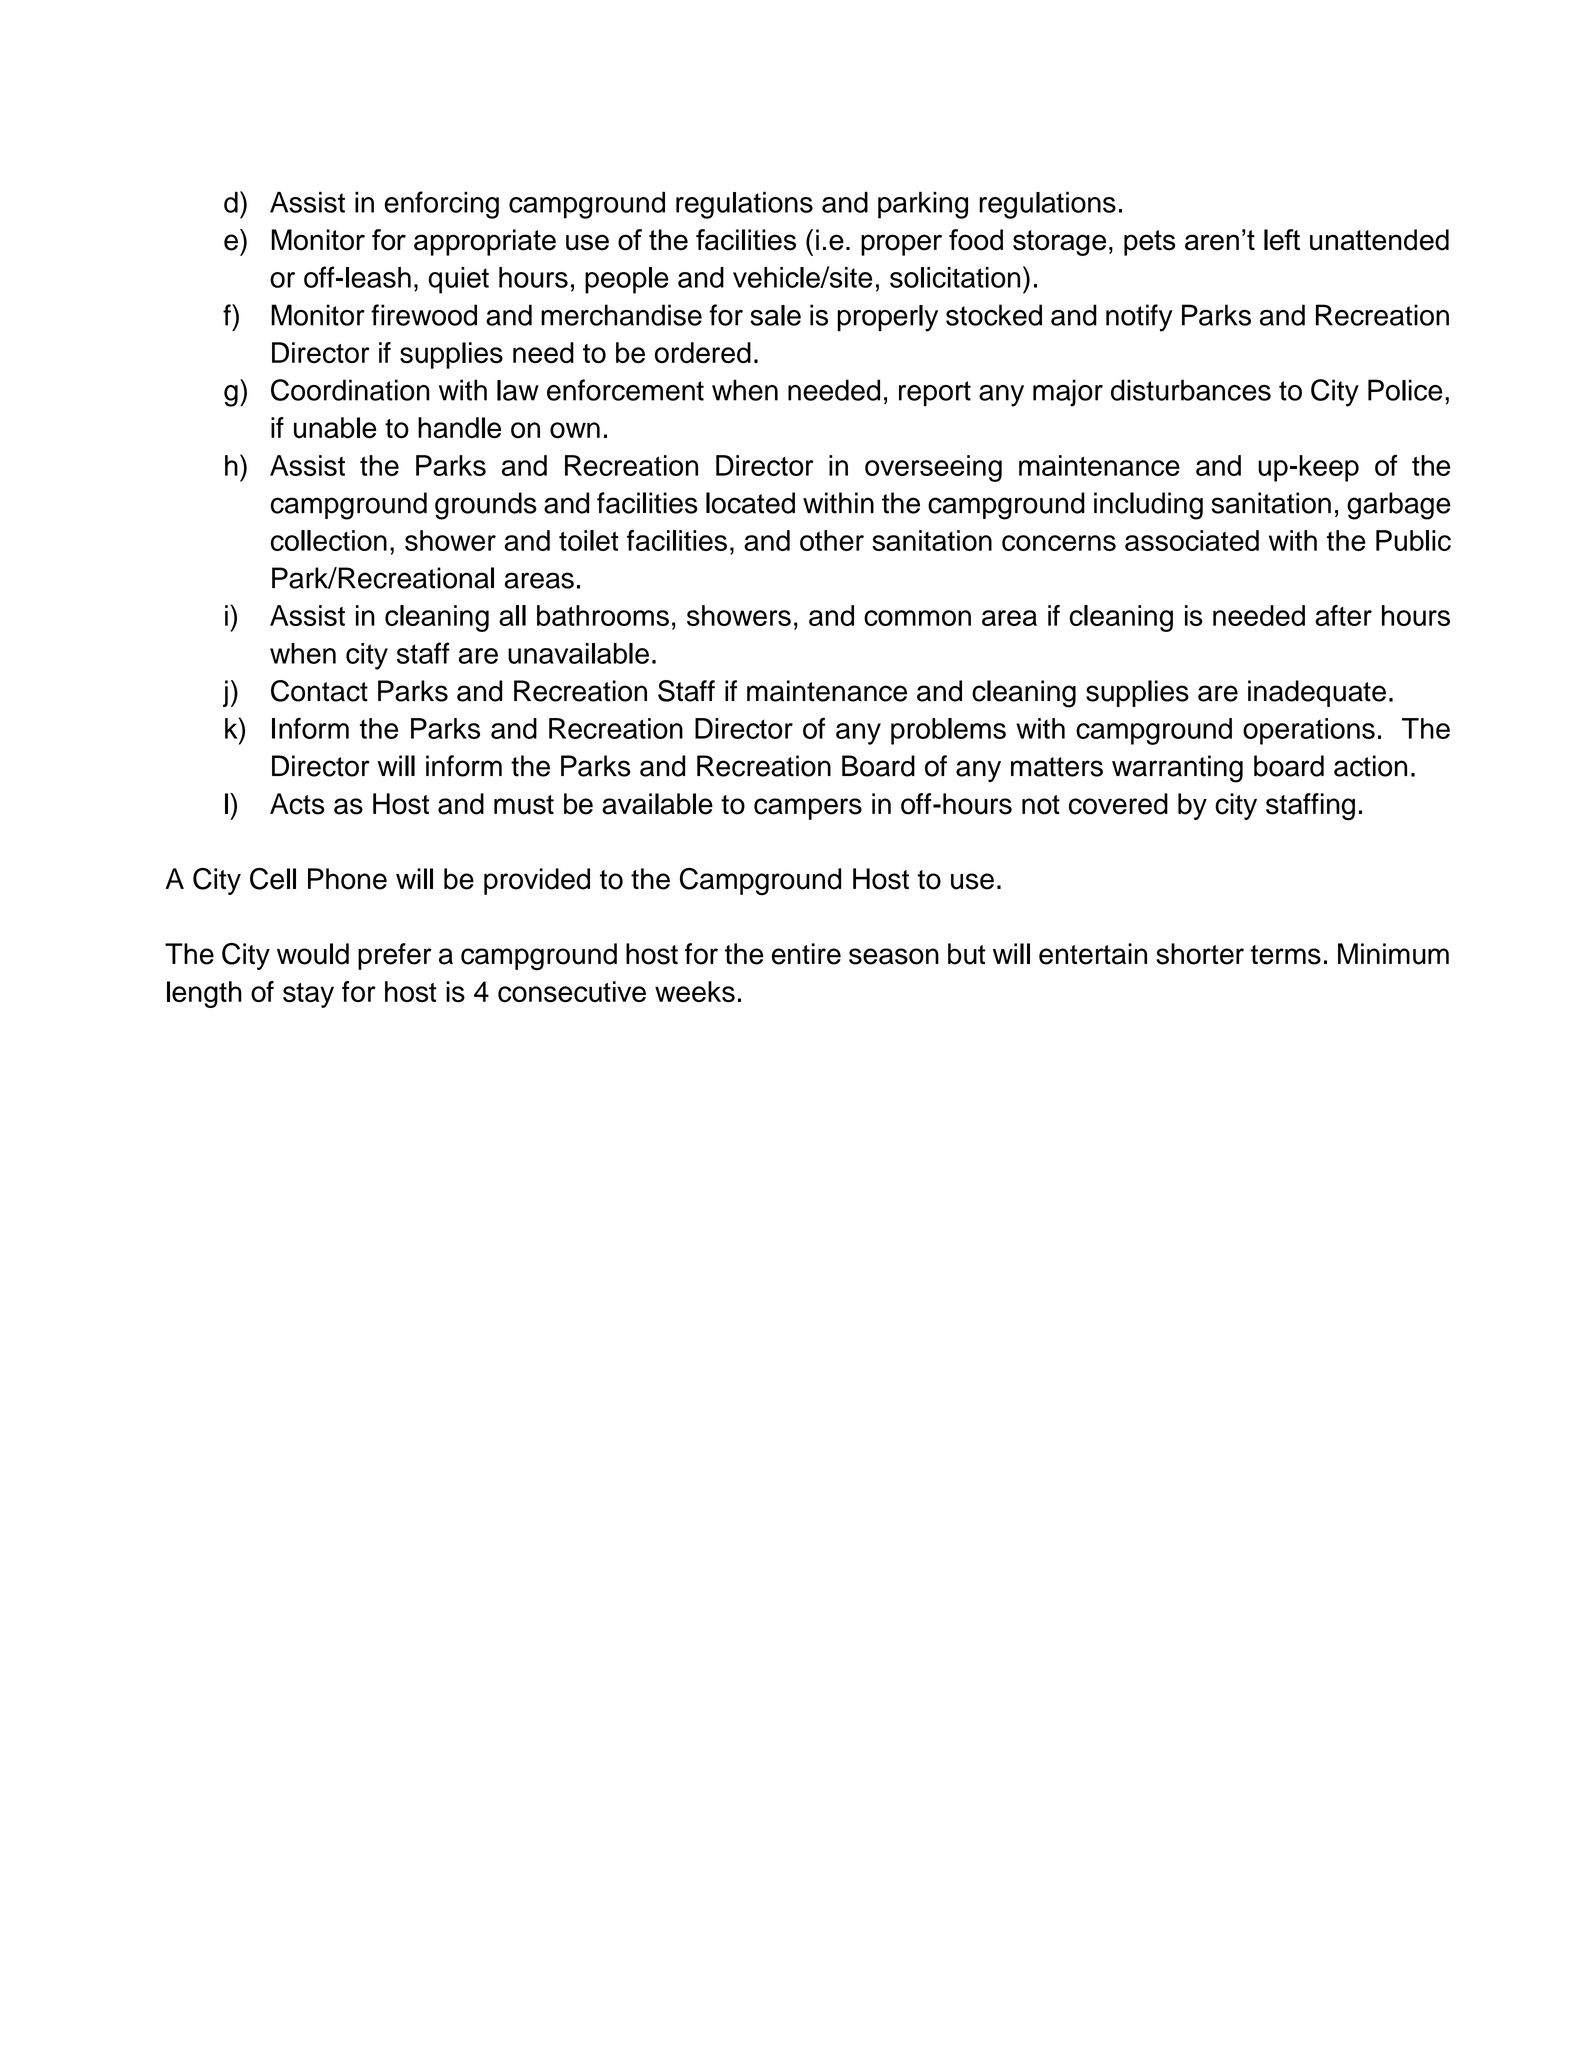 Image resolution: width=1581 pixels, height=2046 pixels. I want to click on left, so click(1282, 240).
